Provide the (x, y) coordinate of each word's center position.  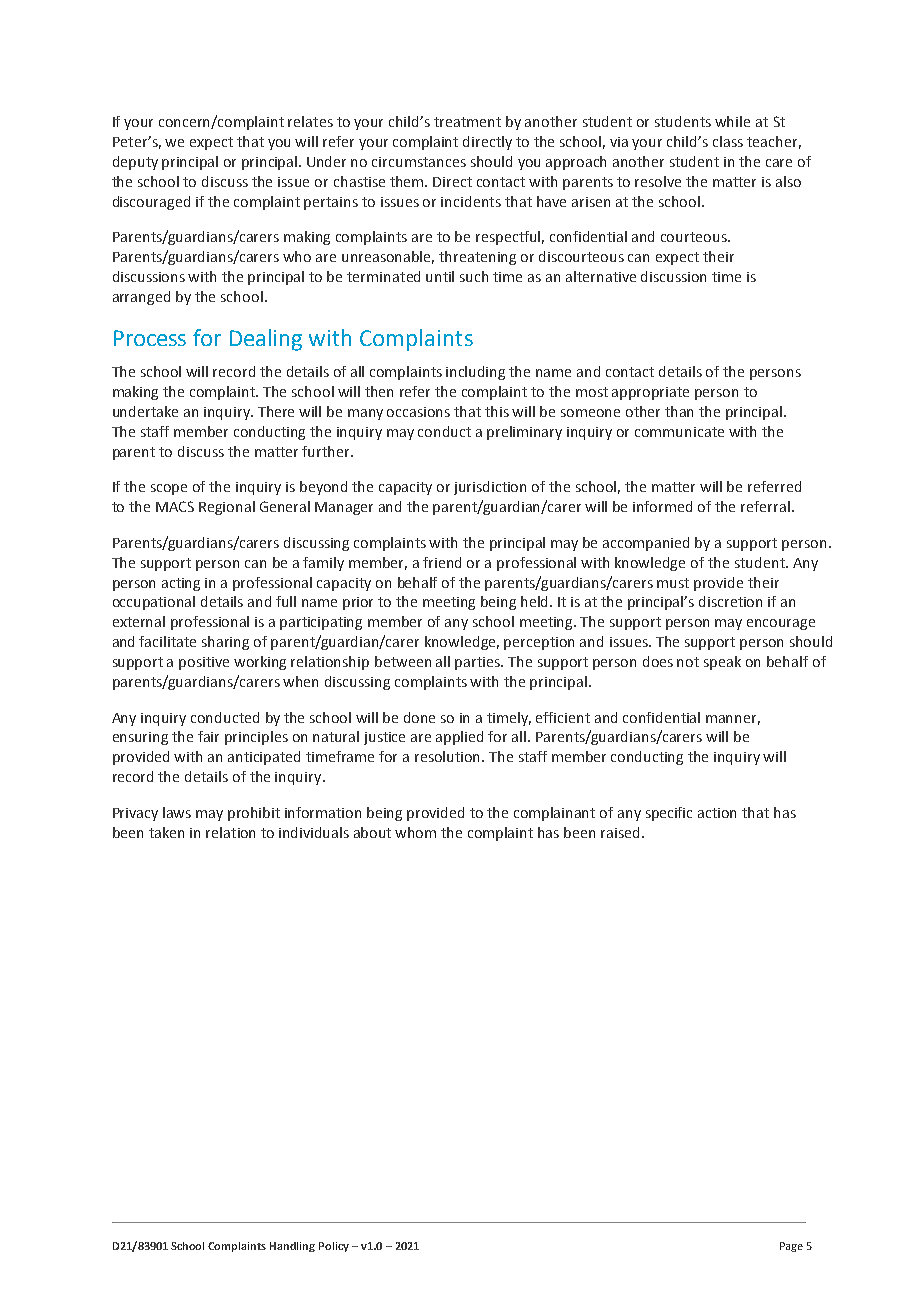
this (497, 411)
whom (415, 832)
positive (204, 663)
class (728, 141)
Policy (334, 1247)
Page (791, 1247)
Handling (292, 1247)
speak (722, 663)
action (717, 813)
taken (166, 832)
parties (479, 663)
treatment (467, 122)
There (276, 411)
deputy (135, 163)
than (679, 411)
